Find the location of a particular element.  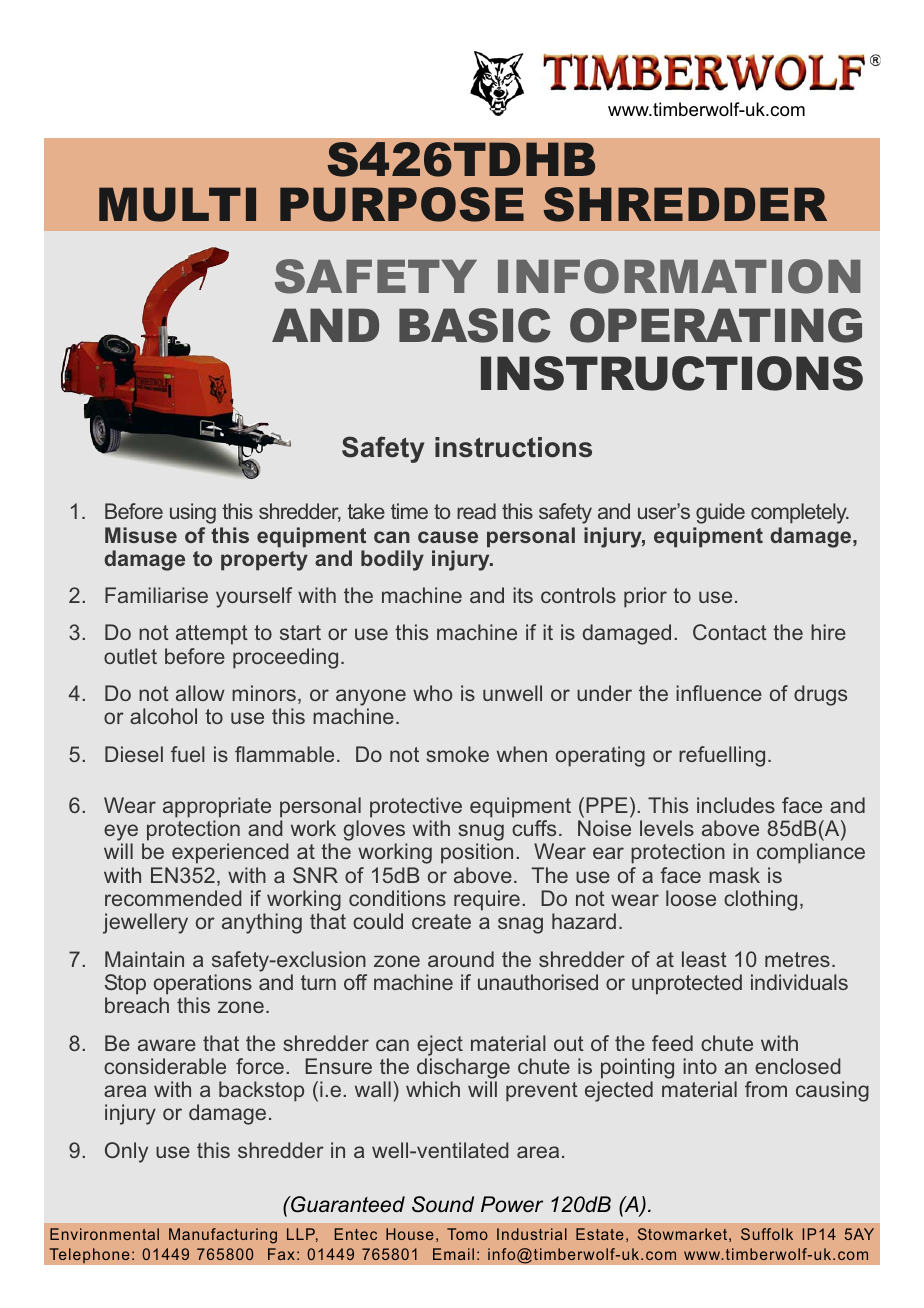

guide is located at coordinates (720, 513).
